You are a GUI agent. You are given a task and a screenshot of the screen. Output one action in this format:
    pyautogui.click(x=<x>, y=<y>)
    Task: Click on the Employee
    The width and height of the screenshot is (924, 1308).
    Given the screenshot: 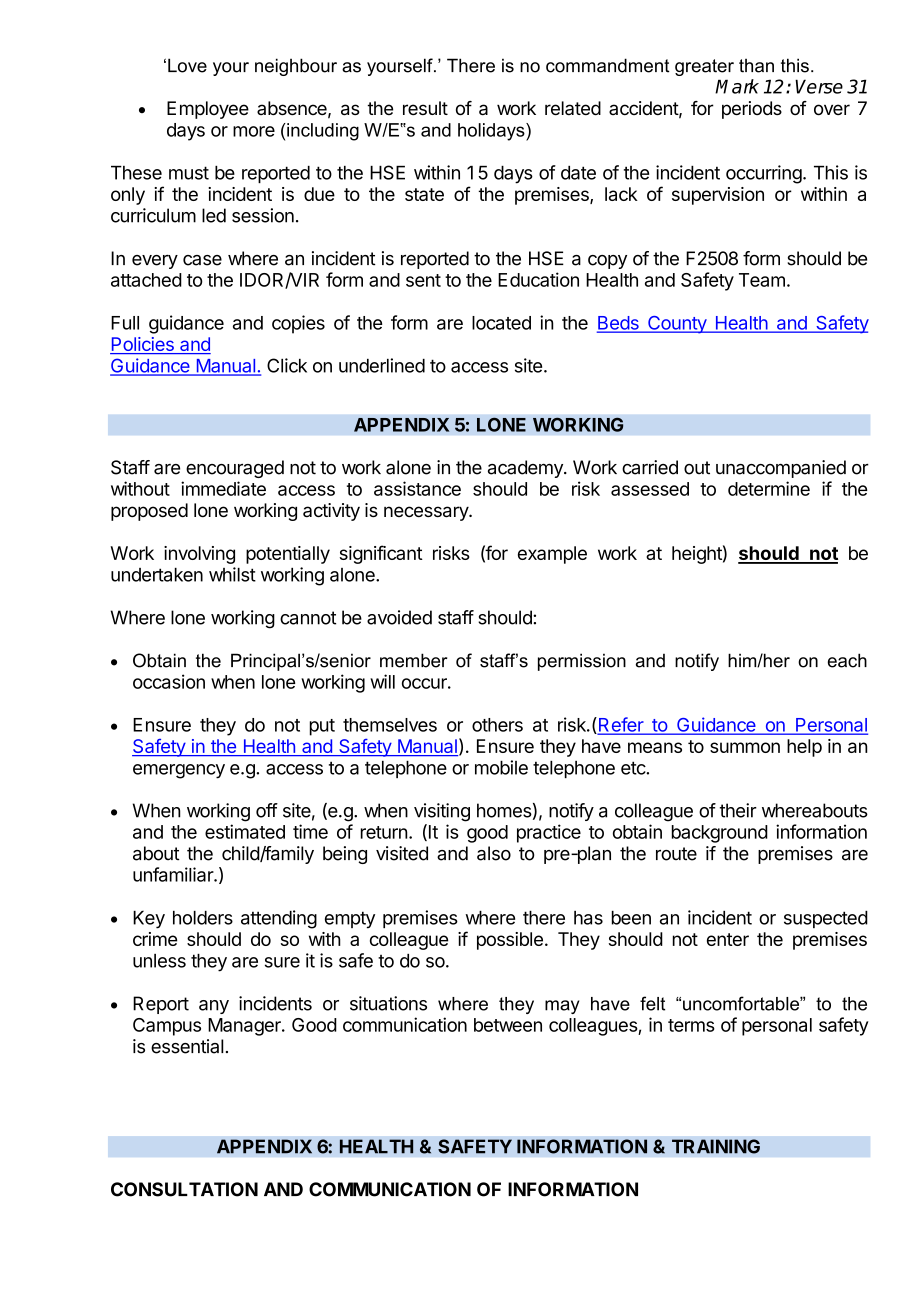 What is the action you would take?
    pyautogui.click(x=208, y=110)
